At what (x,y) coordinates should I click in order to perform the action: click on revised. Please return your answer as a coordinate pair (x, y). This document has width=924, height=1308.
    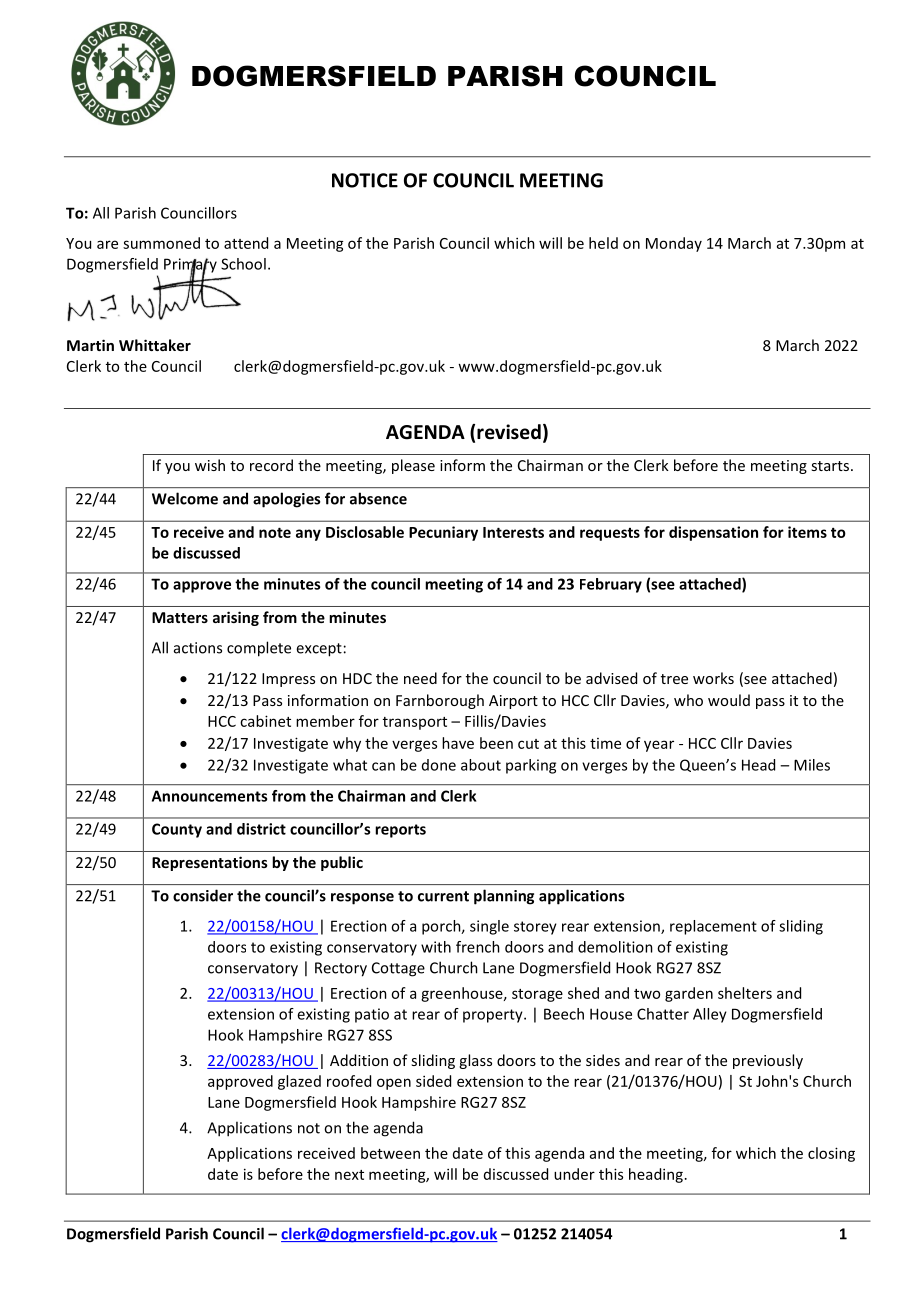
    Looking at the image, I should click on (509, 432).
